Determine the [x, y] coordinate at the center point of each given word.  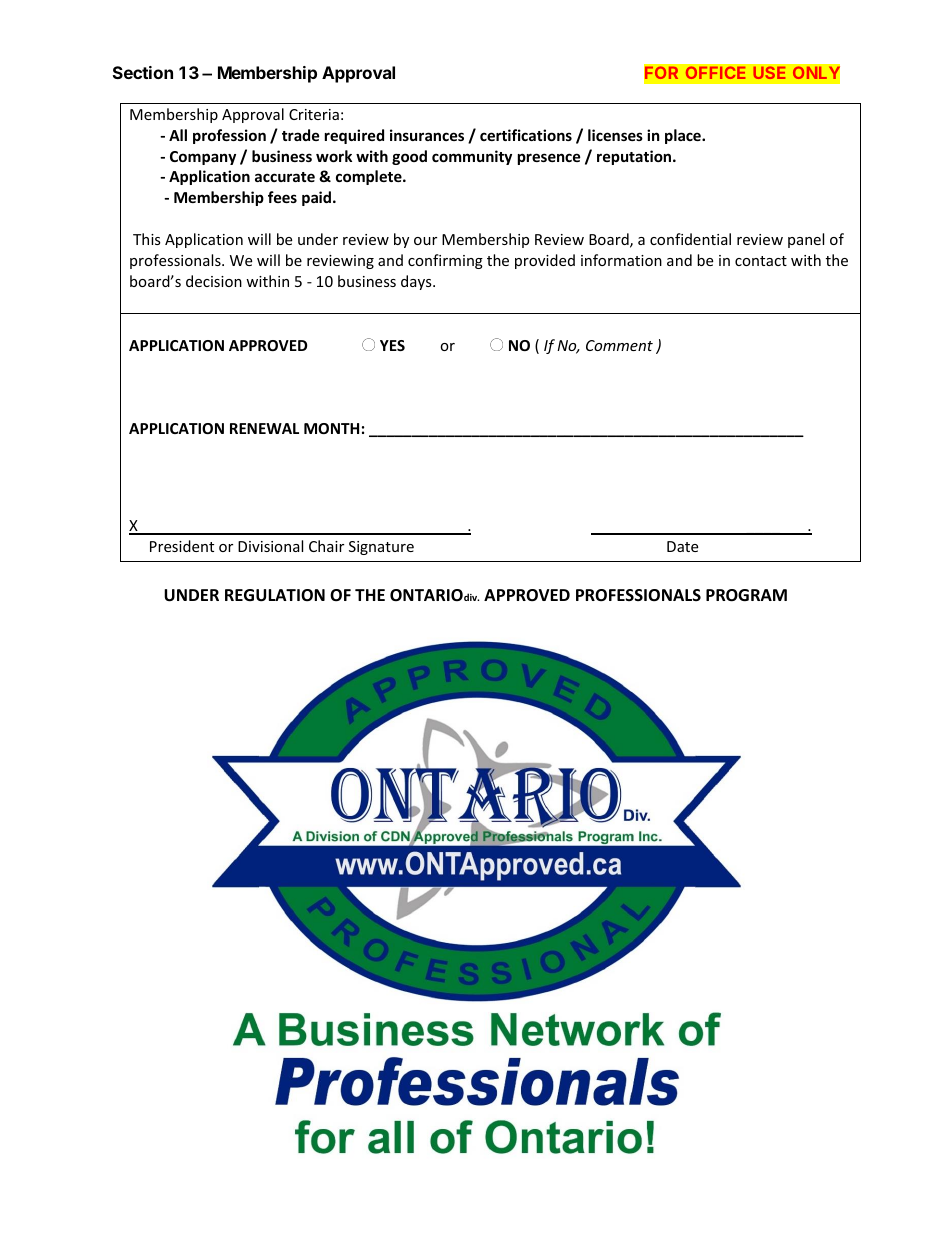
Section [143, 72]
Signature [381, 548]
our [425, 241]
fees [282, 197]
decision [214, 281]
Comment [619, 345]
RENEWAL [264, 428]
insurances [427, 135]
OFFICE [715, 73]
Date [682, 546]
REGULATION [275, 595]
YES [392, 345]
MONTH [331, 428]
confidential [690, 239]
